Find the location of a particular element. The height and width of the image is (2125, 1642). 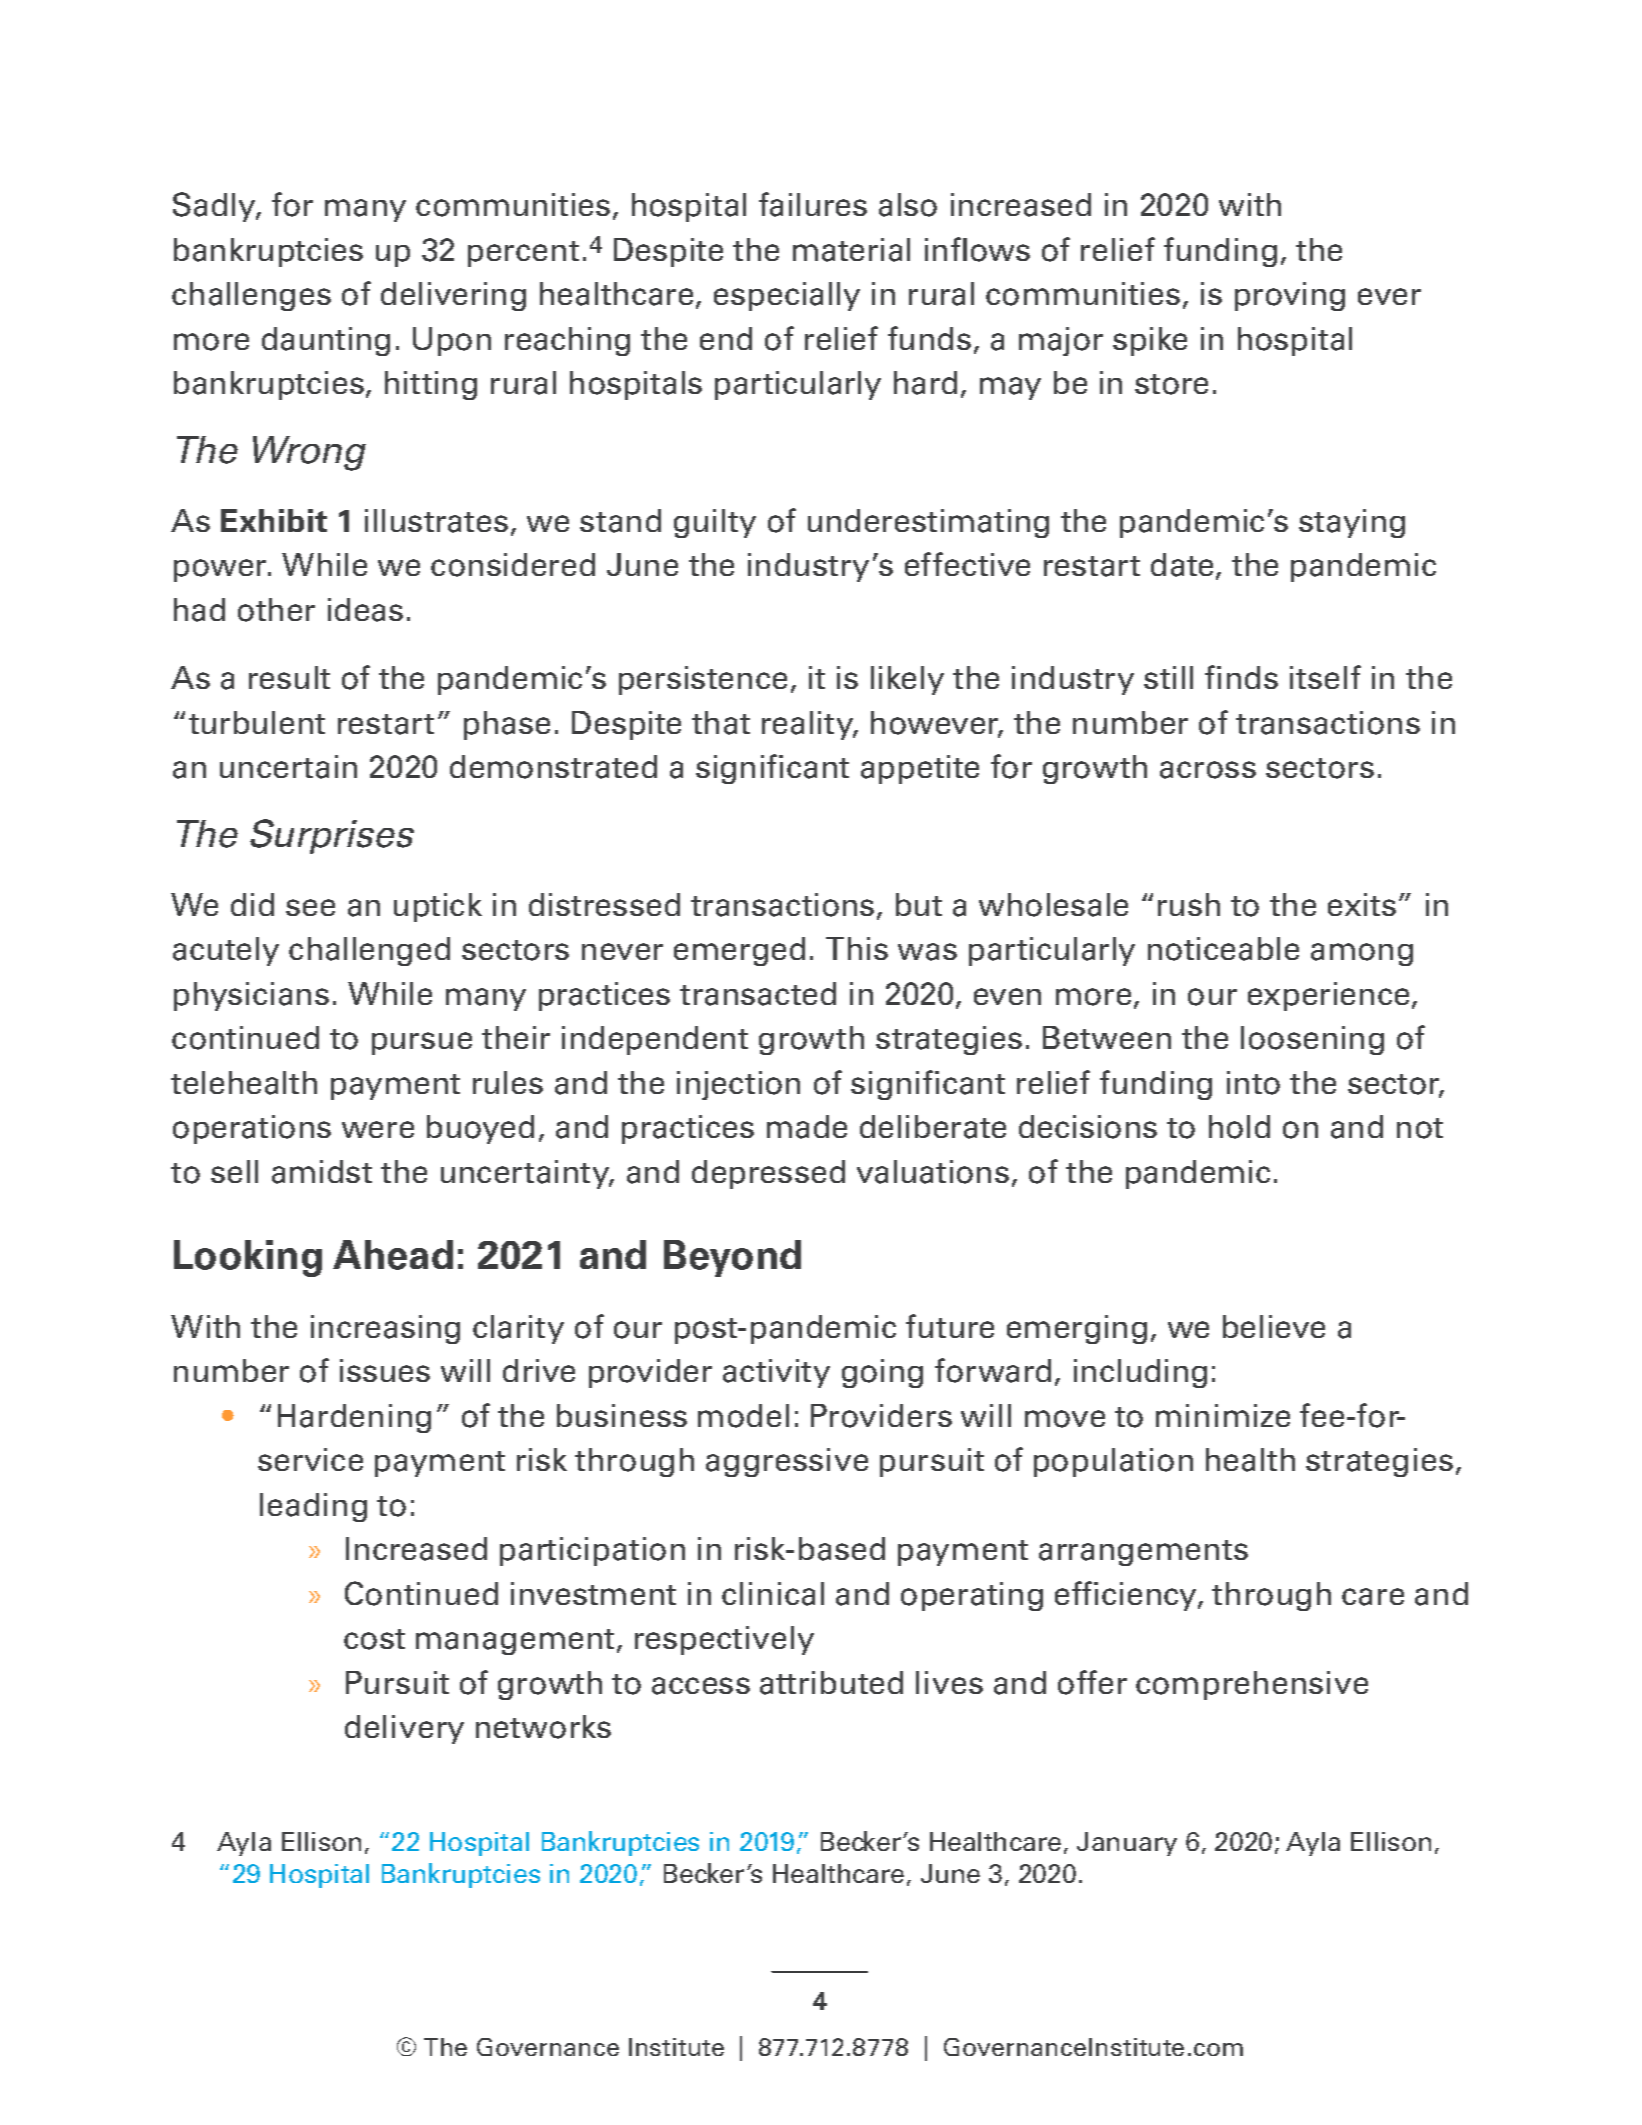

challenges is located at coordinates (251, 296).
